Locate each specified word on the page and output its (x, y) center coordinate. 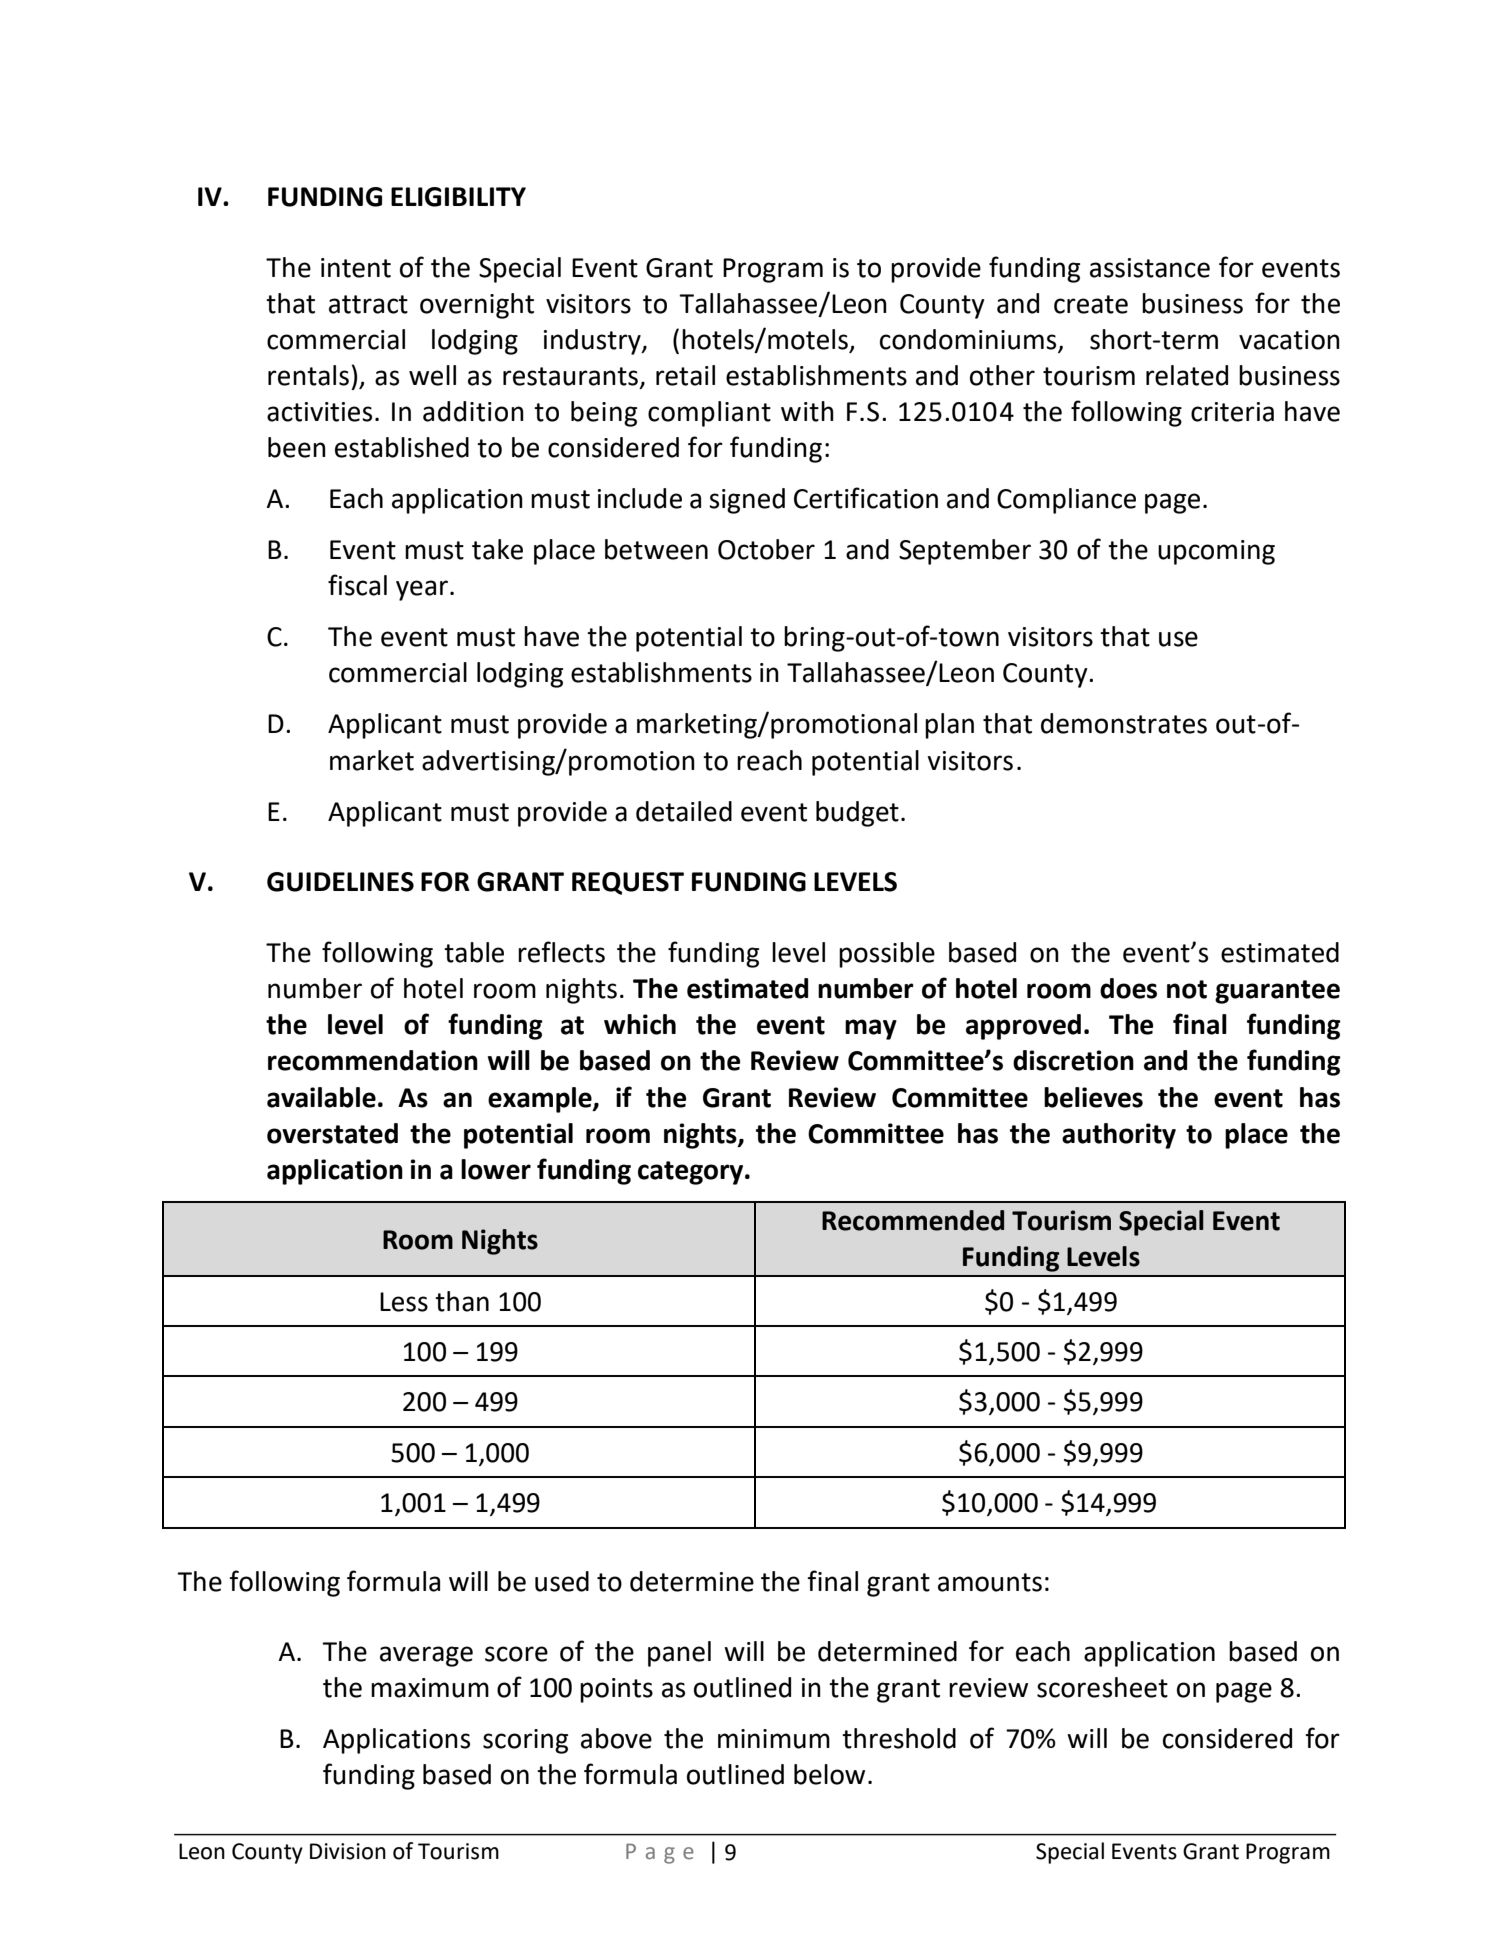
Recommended (913, 1220)
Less (404, 1302)
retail (685, 375)
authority (1119, 1136)
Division (348, 1851)
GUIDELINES (340, 882)
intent (356, 268)
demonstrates (1124, 723)
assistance (1150, 268)
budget (857, 814)
